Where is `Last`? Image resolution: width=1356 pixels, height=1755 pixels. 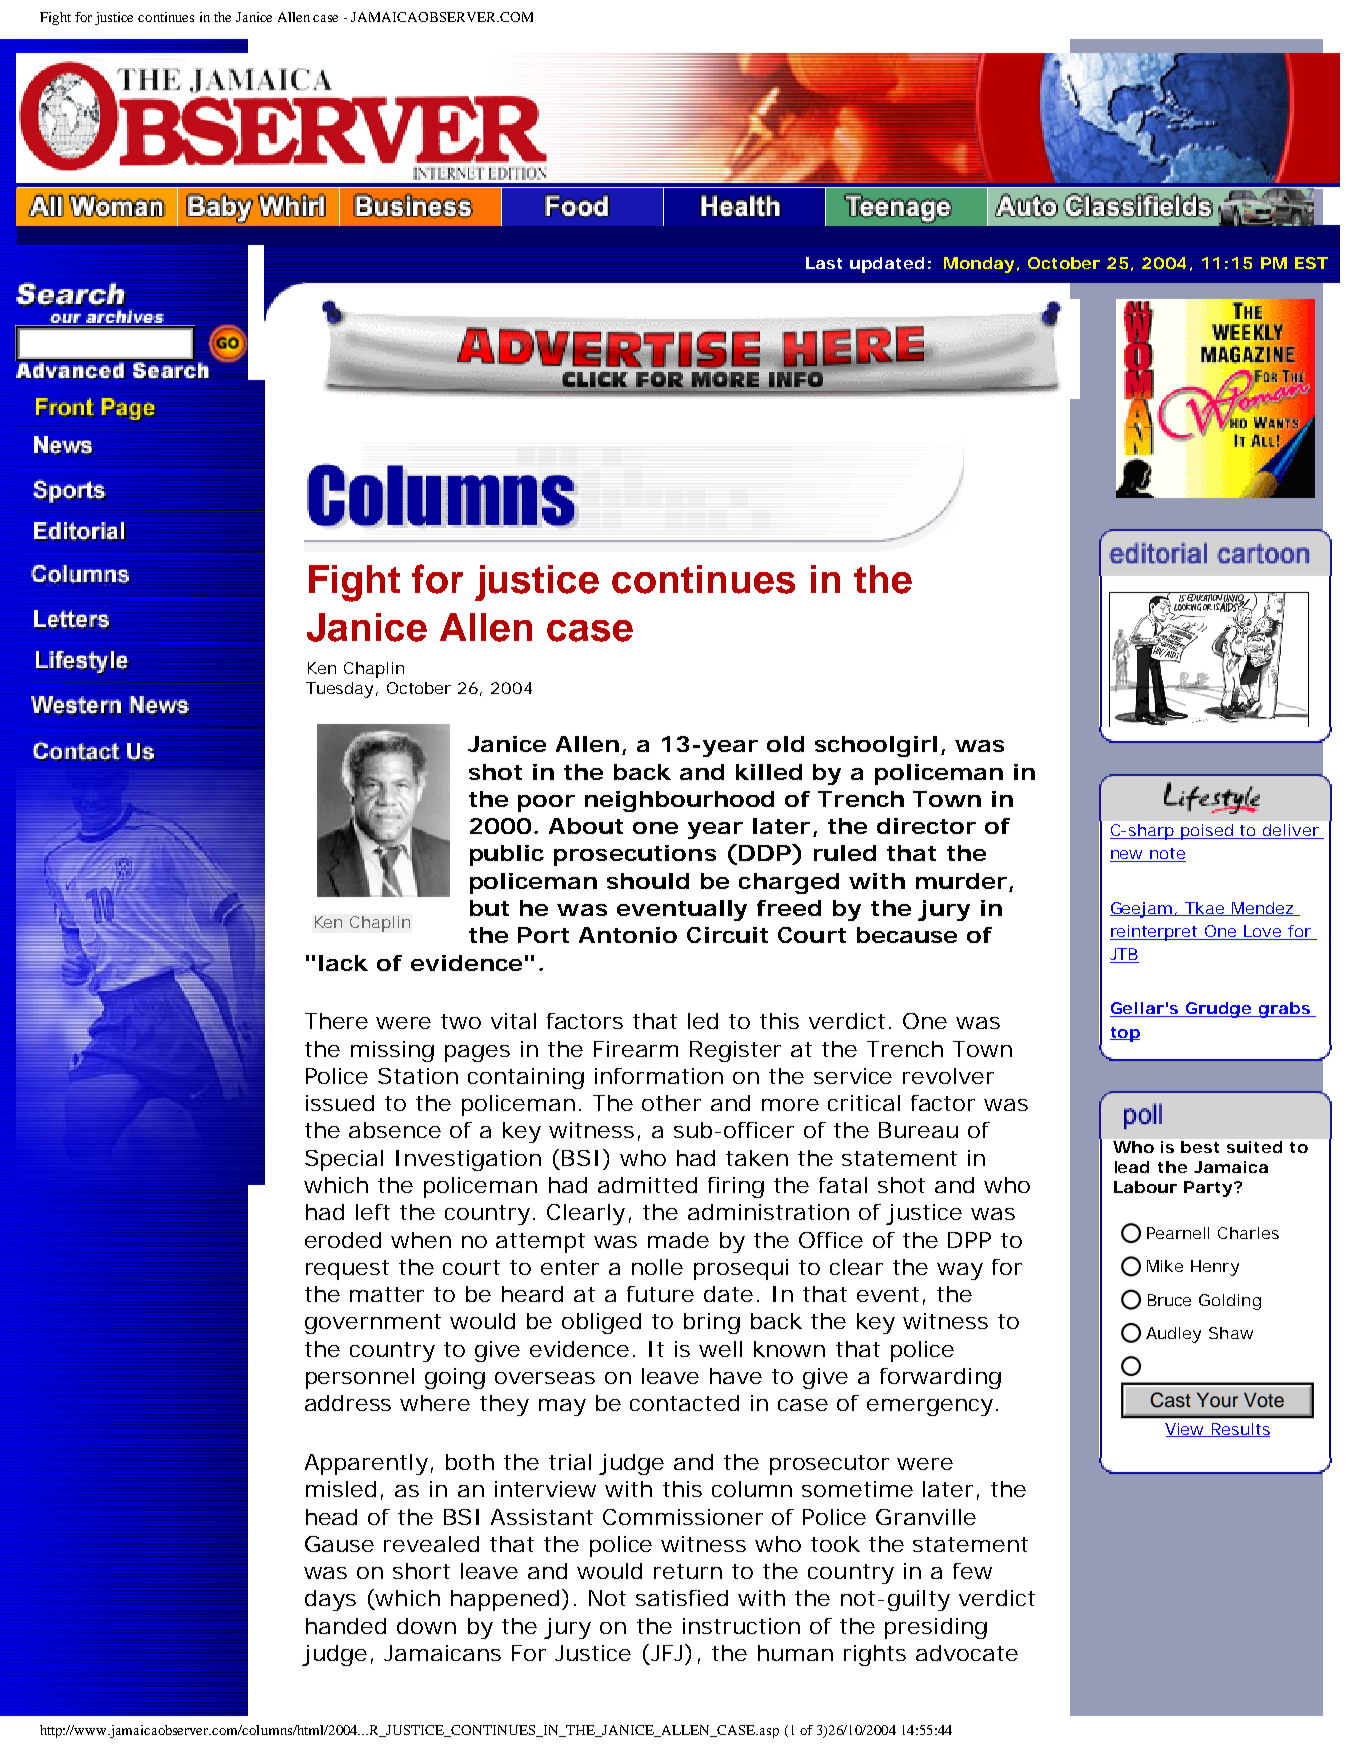
Last is located at coordinates (824, 263).
